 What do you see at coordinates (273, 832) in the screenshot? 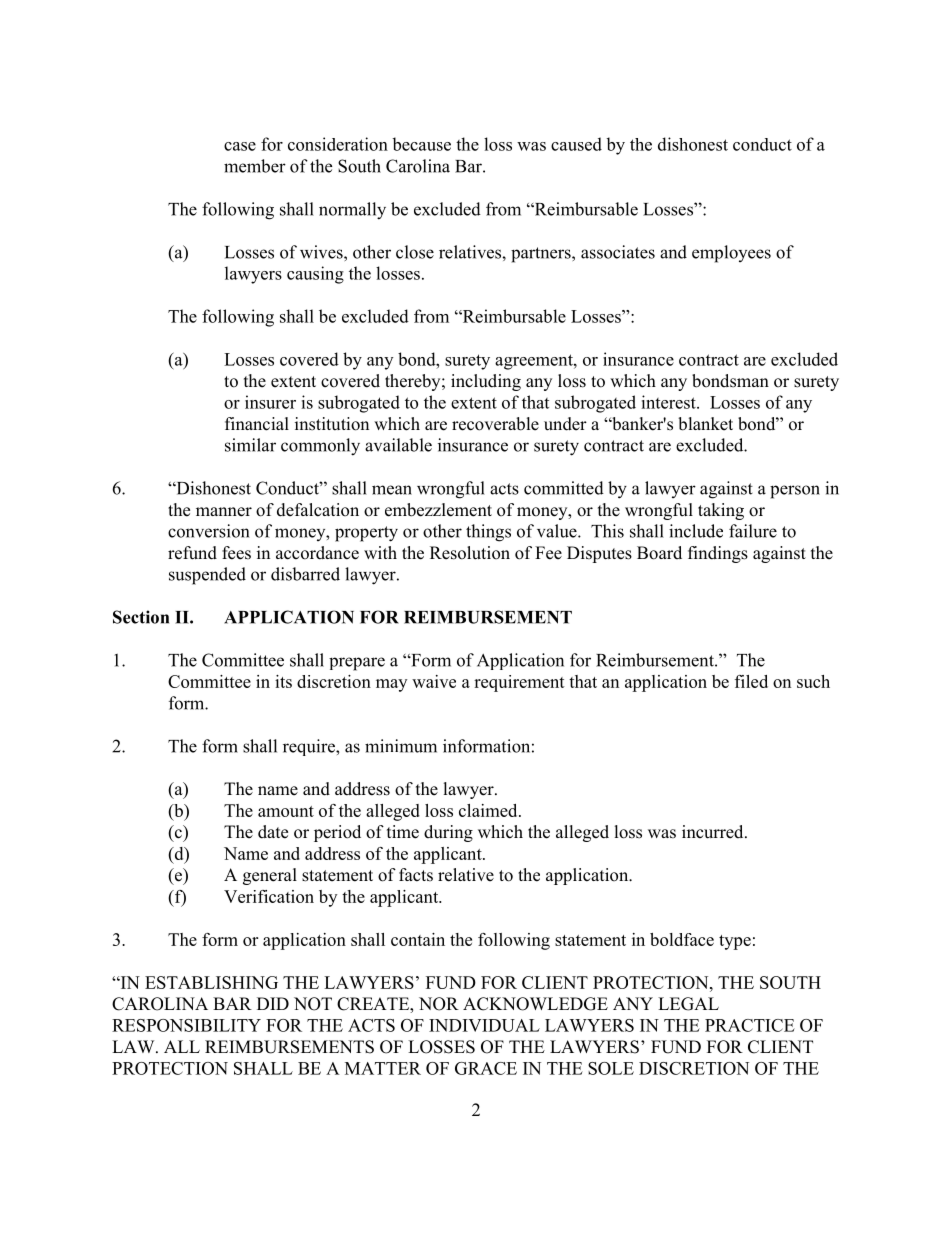
I see `date` at bounding box center [273, 832].
